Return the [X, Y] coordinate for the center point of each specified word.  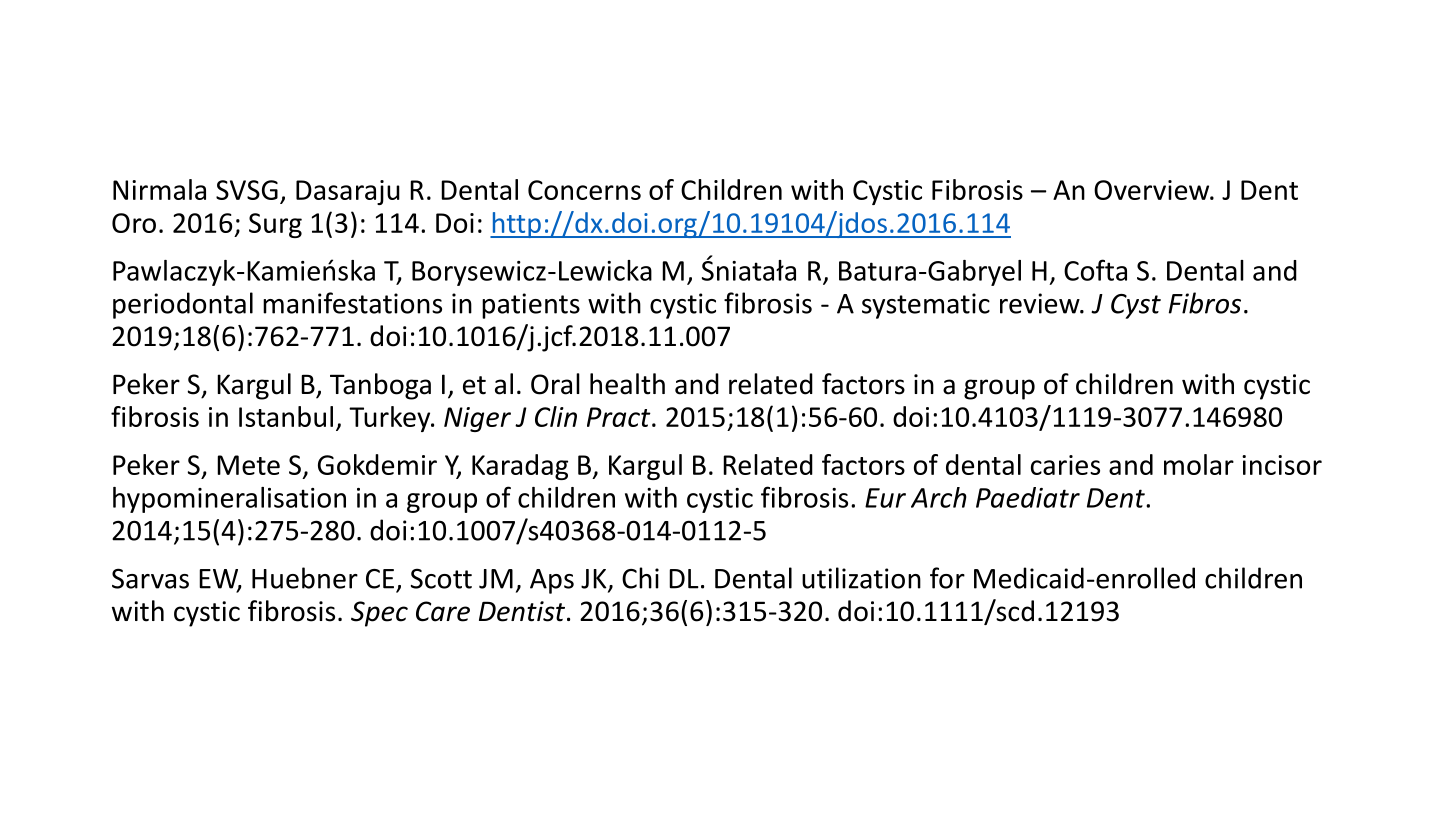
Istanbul [286, 416]
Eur [885, 498]
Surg [275, 225]
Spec [379, 614]
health [627, 384]
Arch [939, 497]
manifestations [352, 303]
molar [1199, 464]
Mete [248, 465]
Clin [556, 416]
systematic [926, 306]
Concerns [584, 190]
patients [531, 306]
